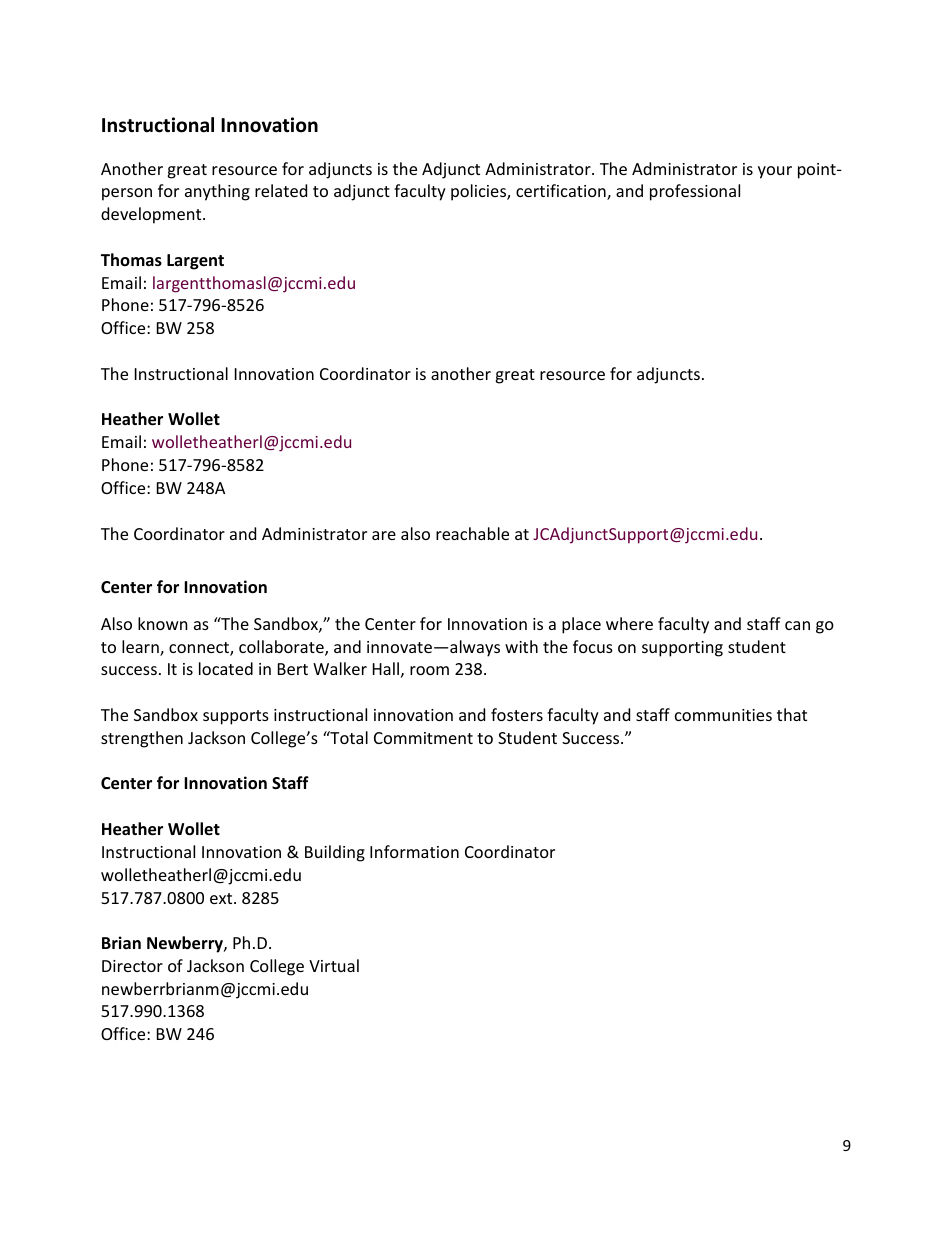  What do you see at coordinates (472, 533) in the page?
I see `reachable` at bounding box center [472, 533].
